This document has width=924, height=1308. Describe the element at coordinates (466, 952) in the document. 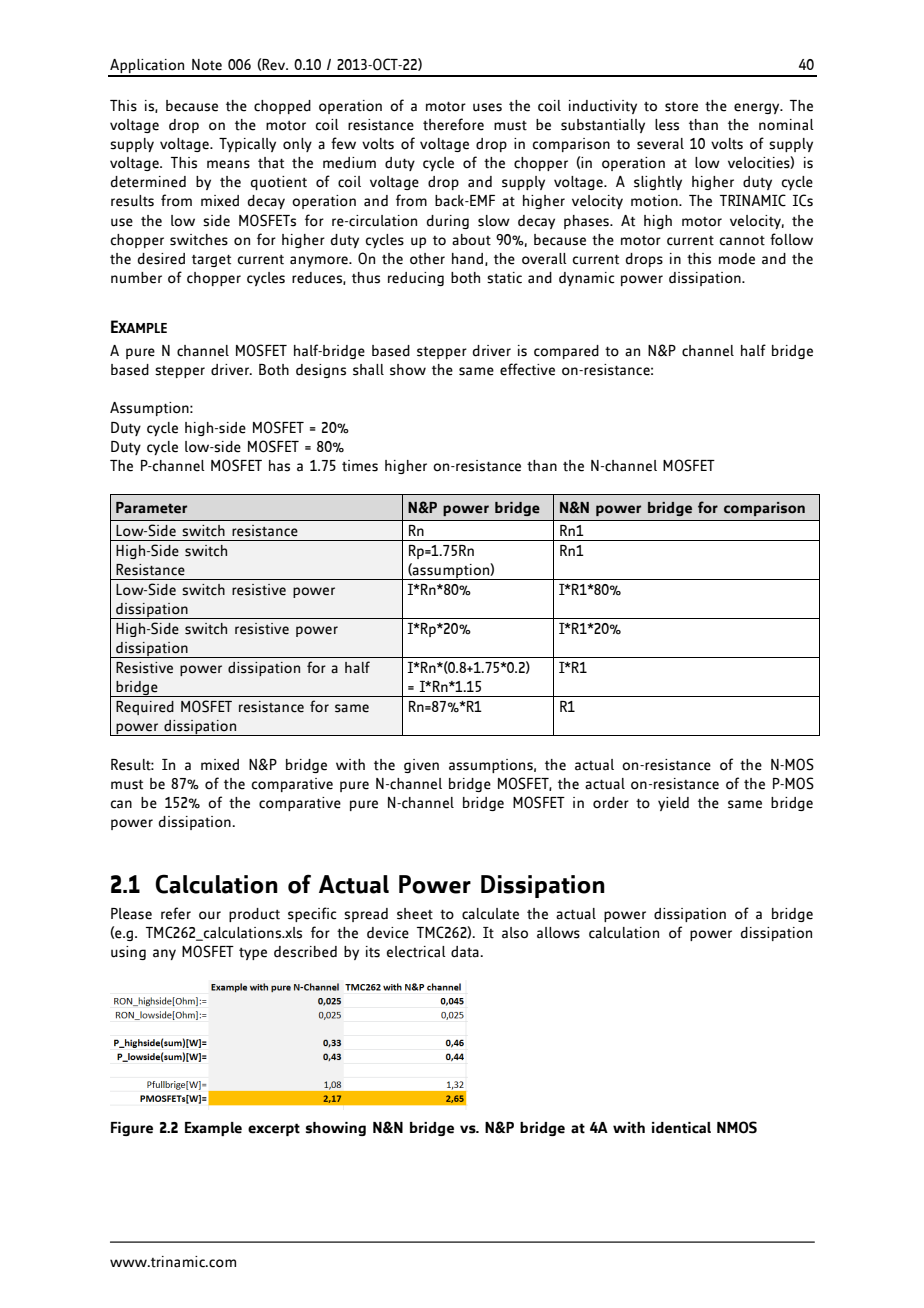

I see `data` at that location.
